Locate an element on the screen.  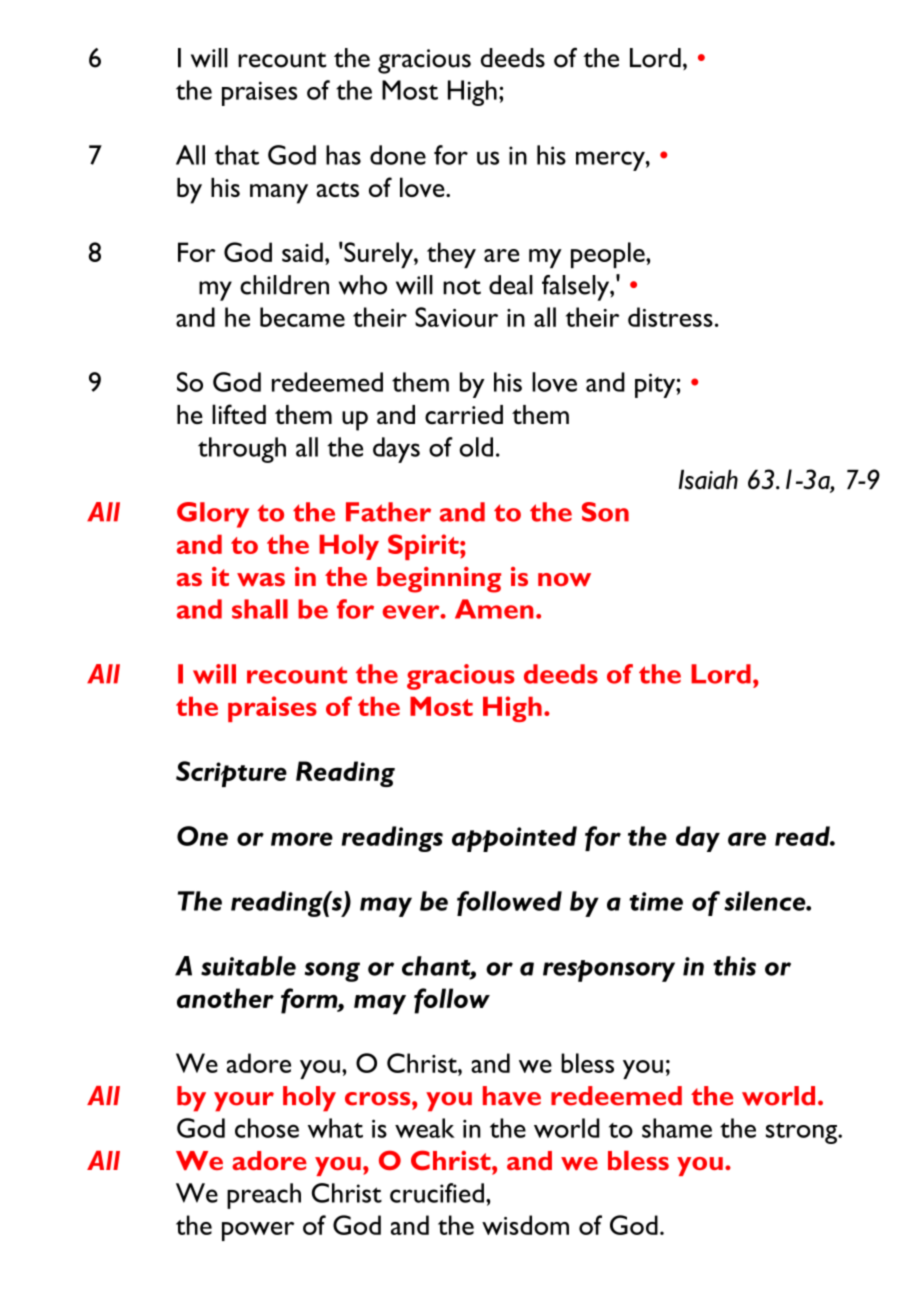
shame is located at coordinates (677, 1128).
